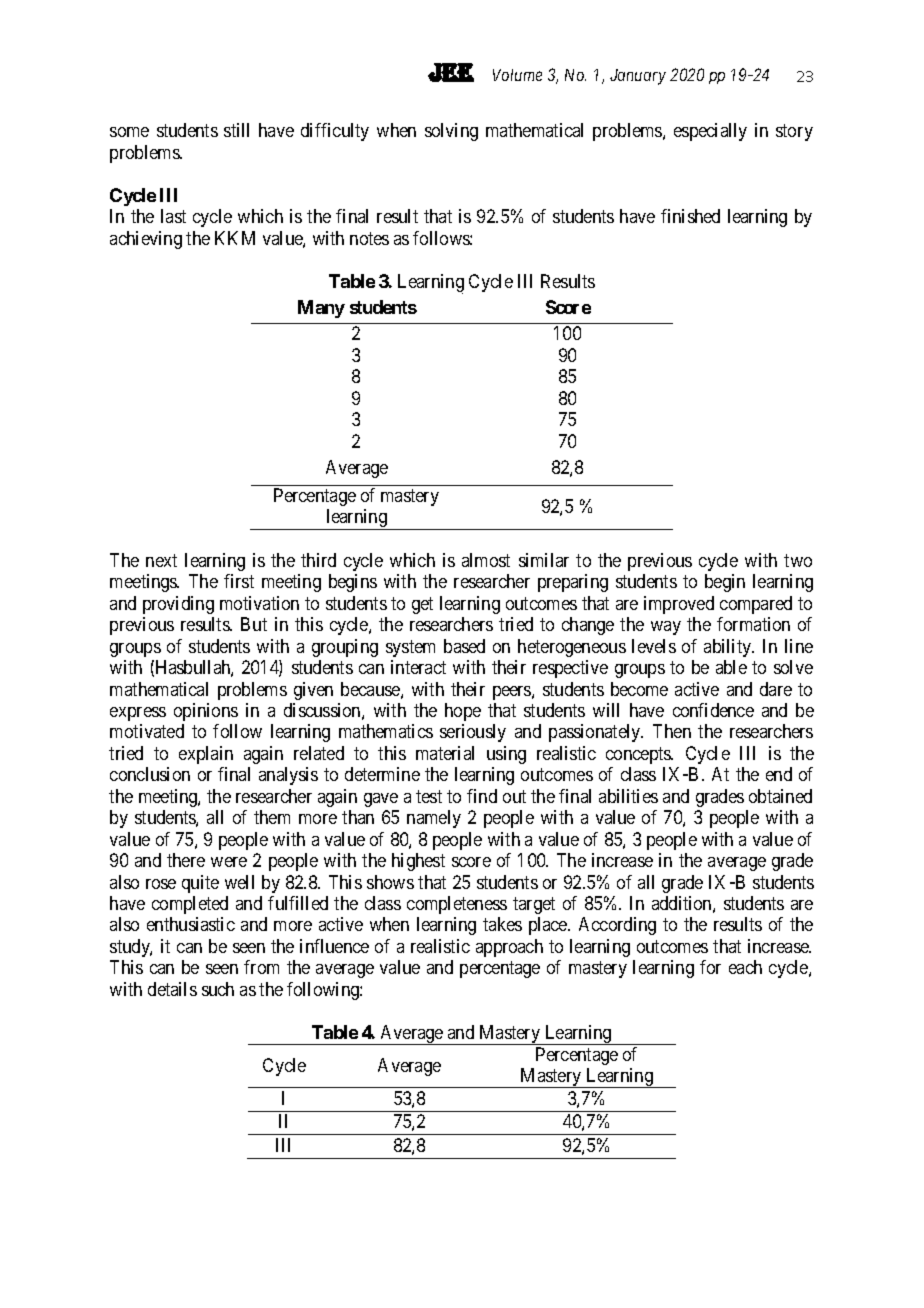 This document has height=1308, width=924. Describe the element at coordinates (710, 132) in the document. I see `especially` at that location.
